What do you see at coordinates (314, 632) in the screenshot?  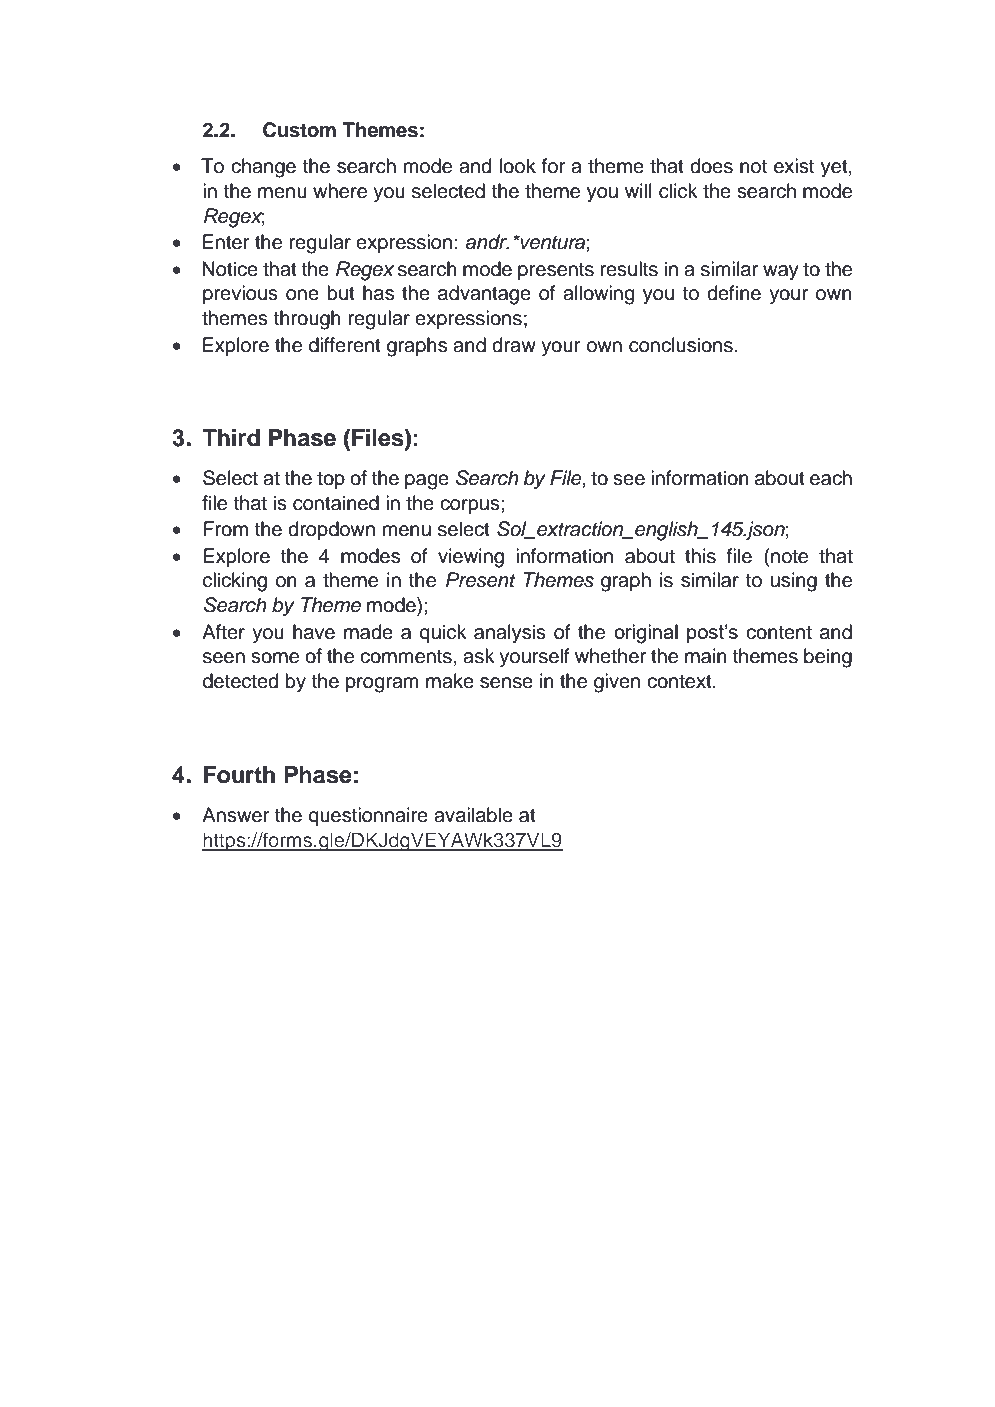 I see `have` at bounding box center [314, 632].
